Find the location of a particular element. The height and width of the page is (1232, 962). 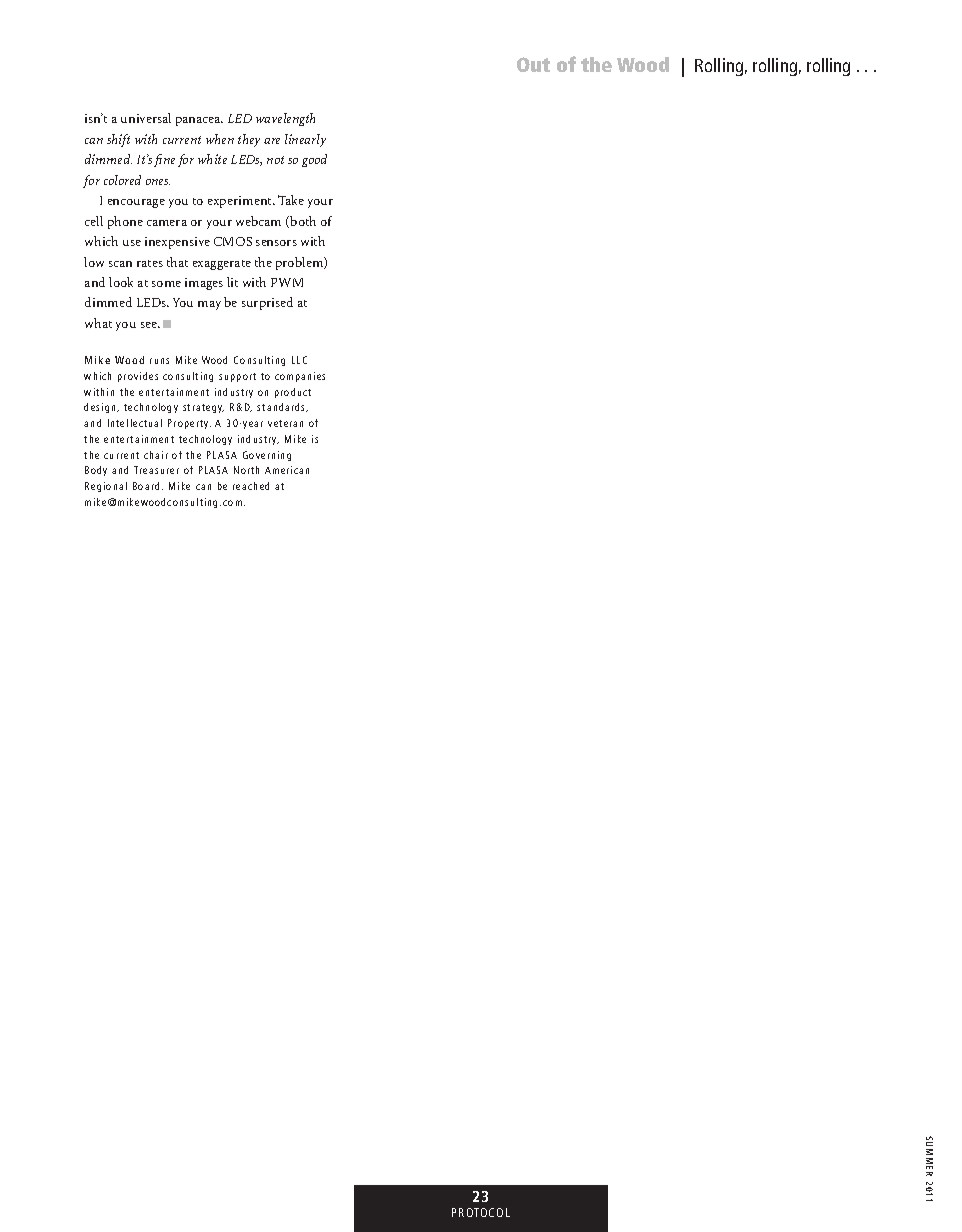

what is located at coordinates (98, 323).
